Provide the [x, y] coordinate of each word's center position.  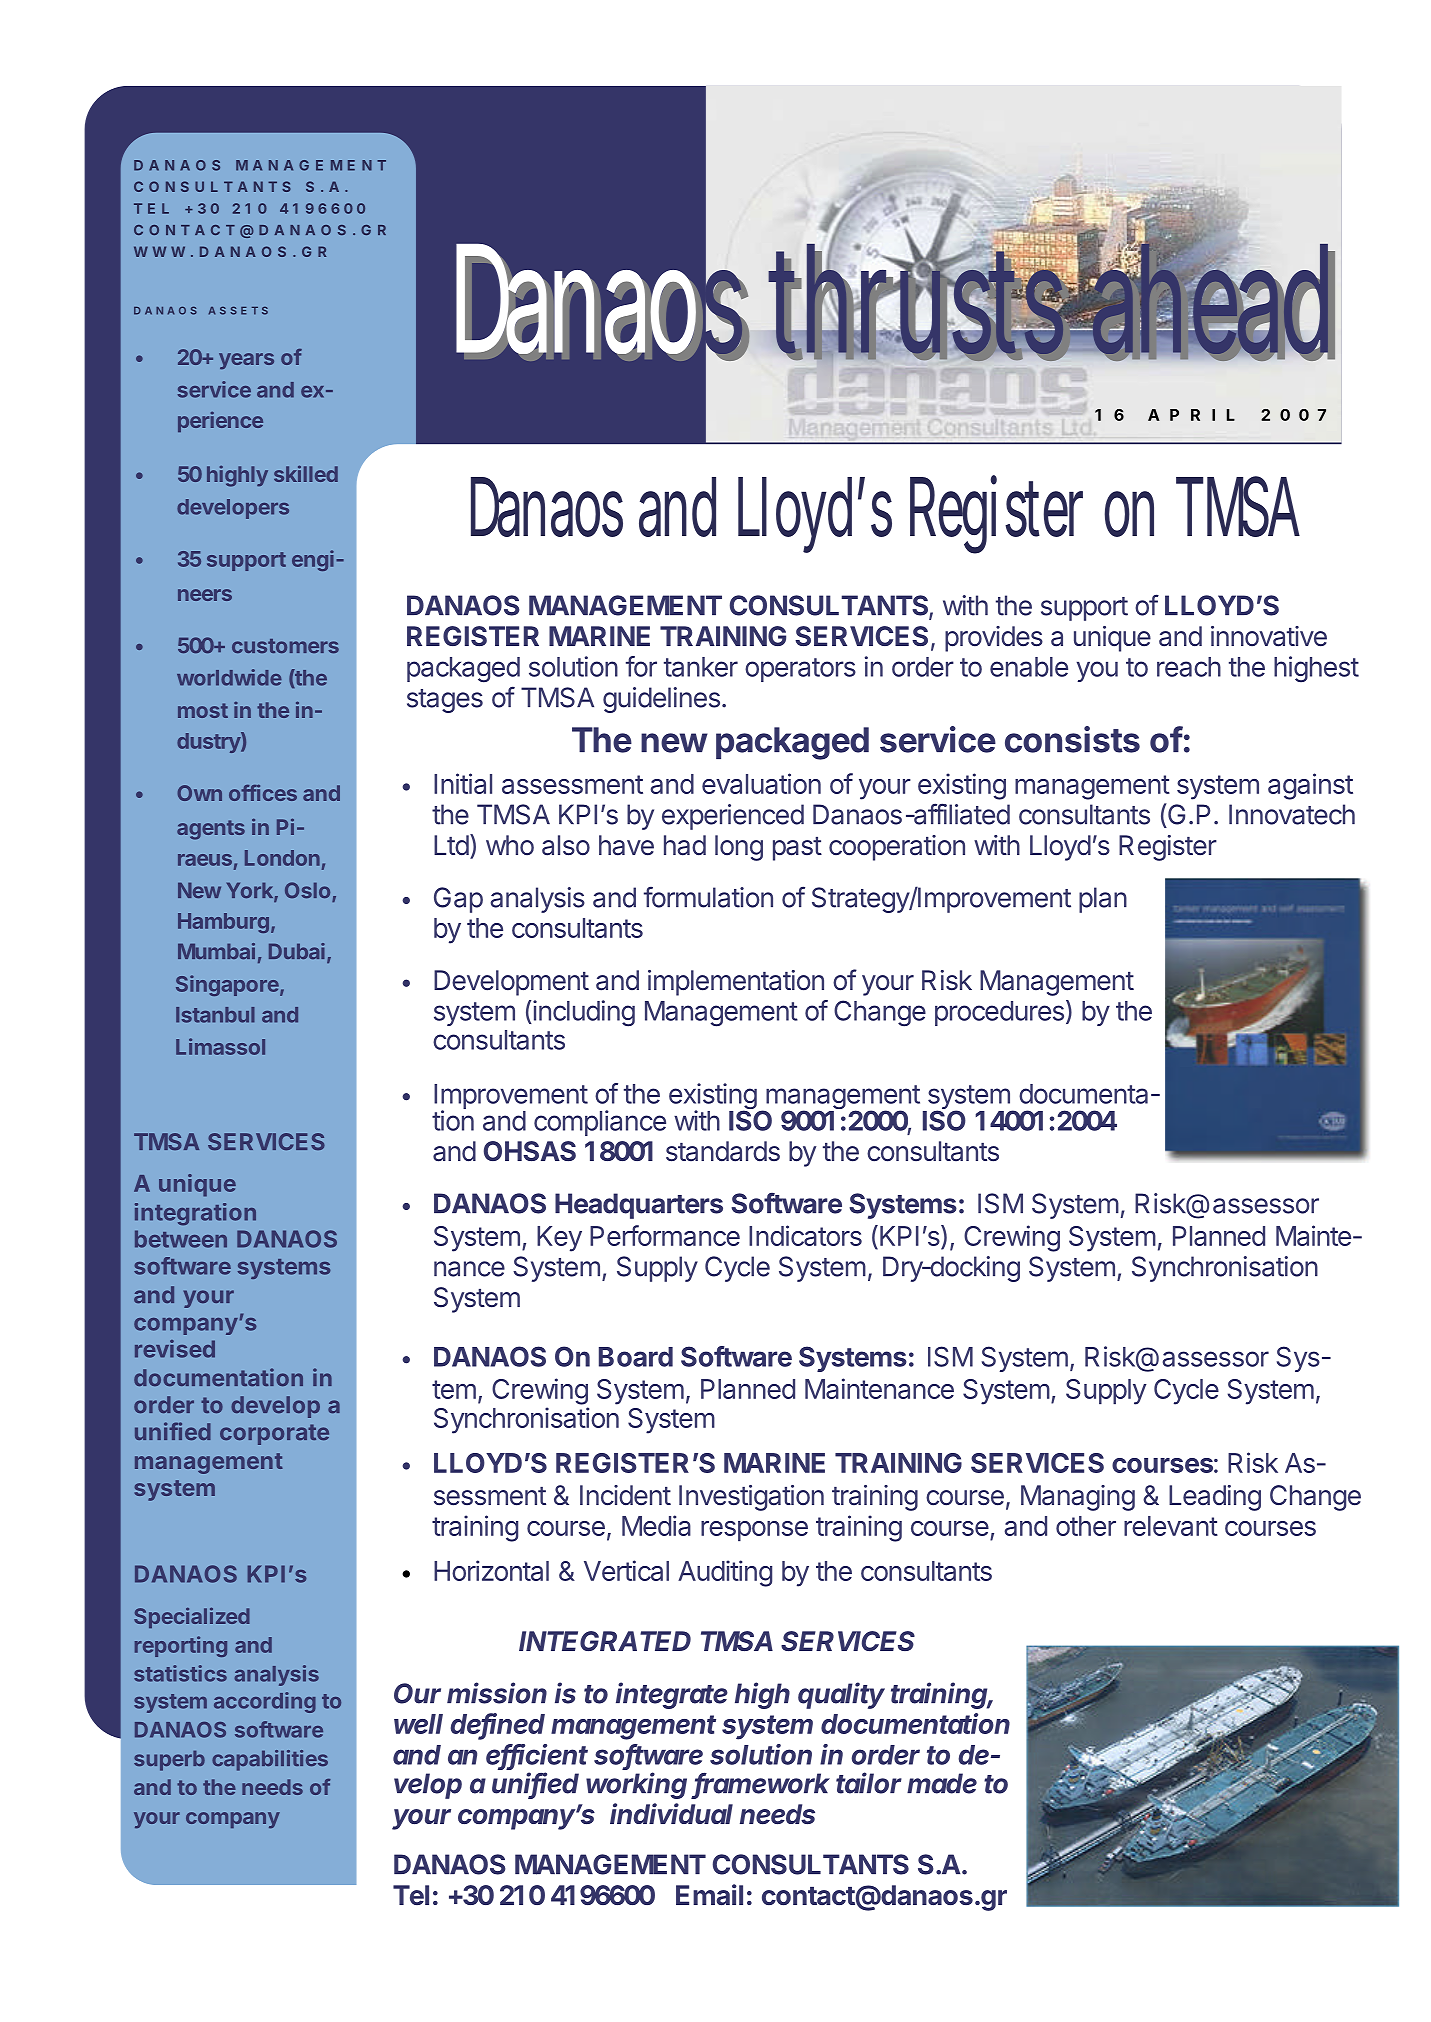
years [246, 361]
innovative [1269, 636]
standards [723, 1151]
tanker [701, 667]
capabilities [270, 1760]
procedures [999, 1013]
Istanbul [215, 1015]
